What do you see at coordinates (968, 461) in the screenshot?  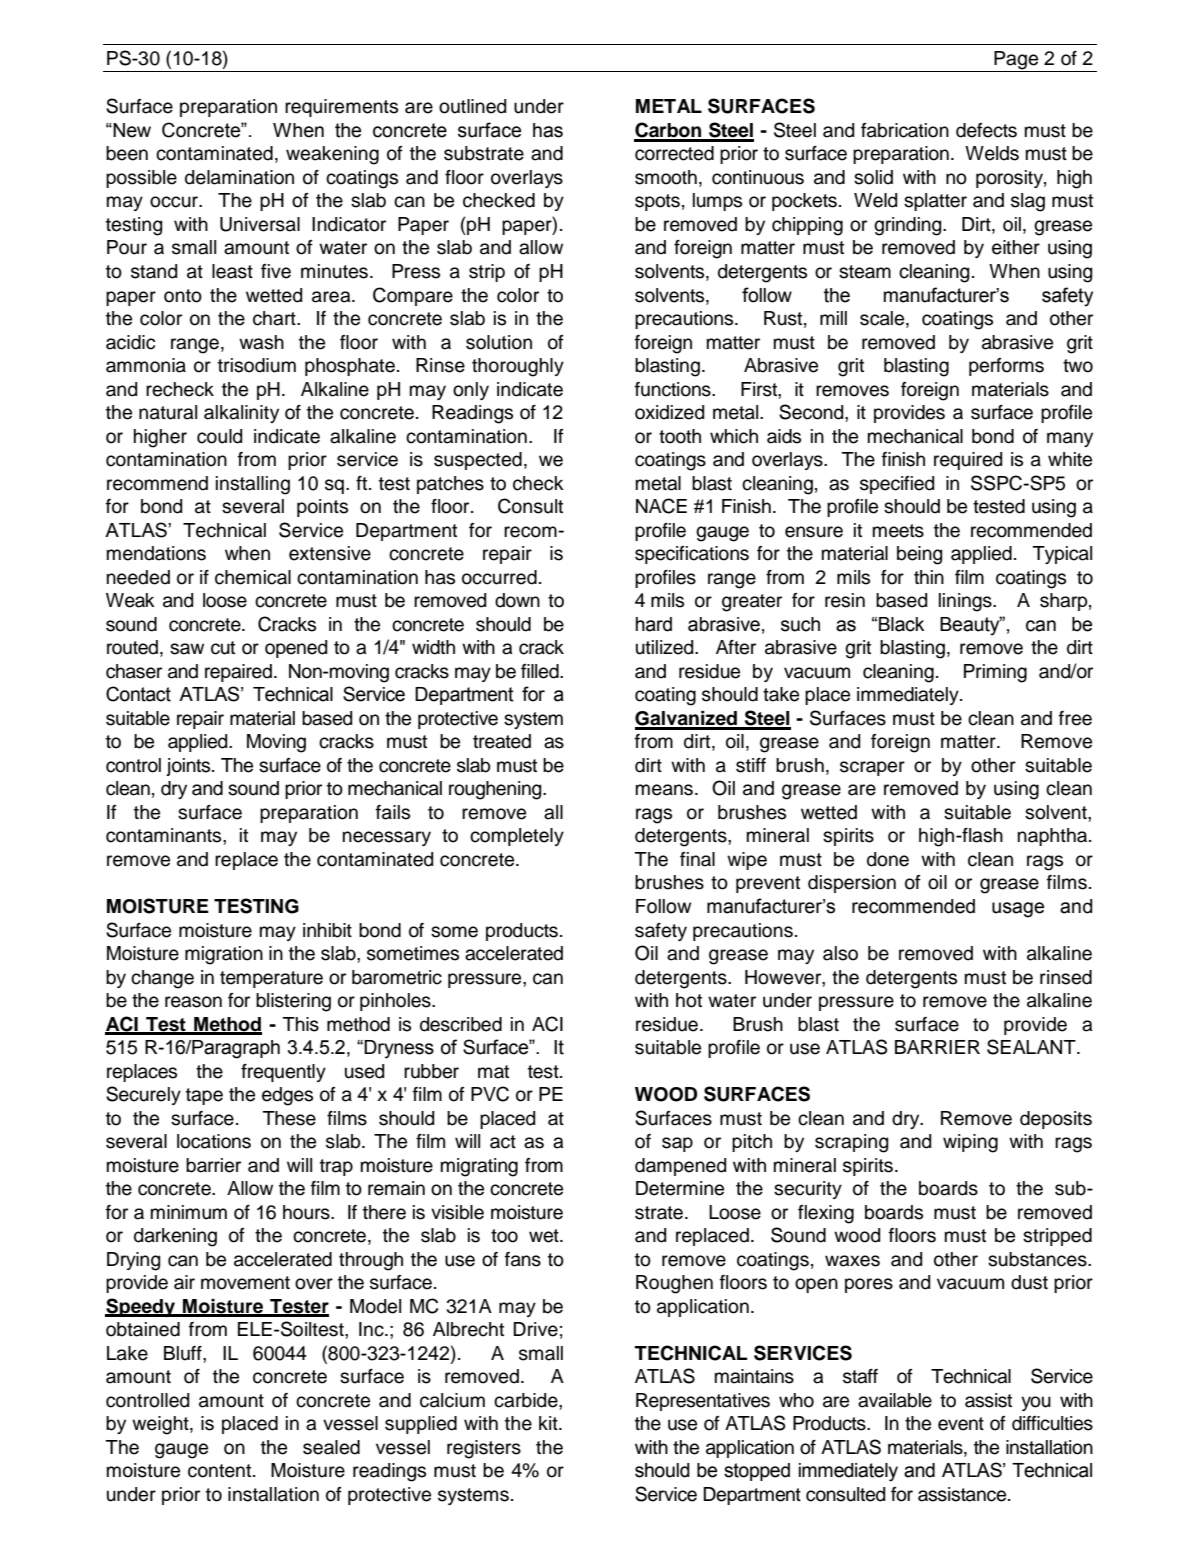 I see `required` at bounding box center [968, 461].
